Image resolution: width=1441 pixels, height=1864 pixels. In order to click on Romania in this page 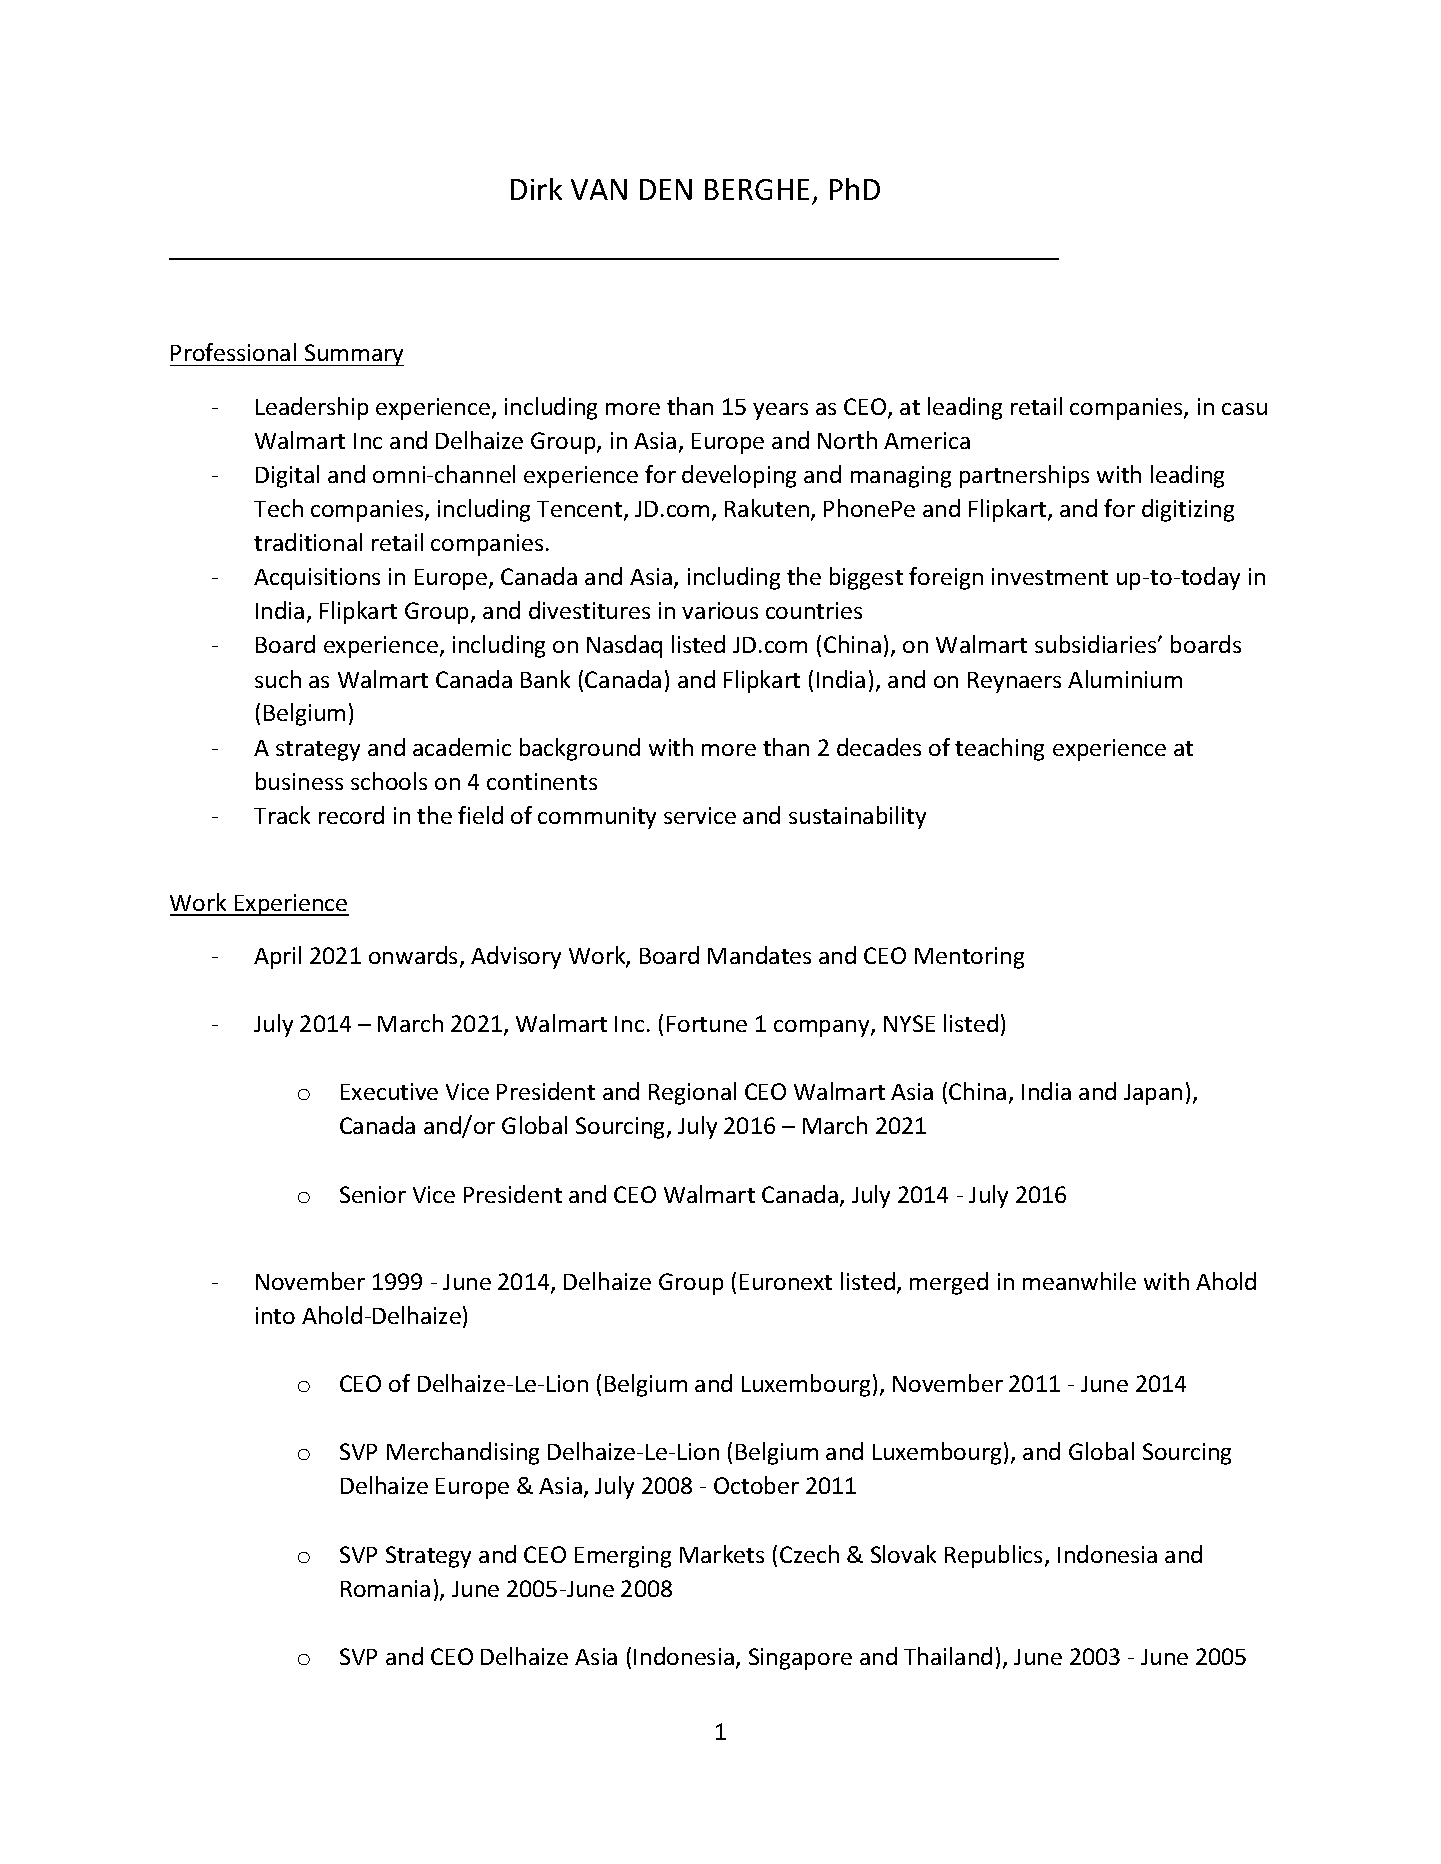, I will do `click(385, 1588)`.
